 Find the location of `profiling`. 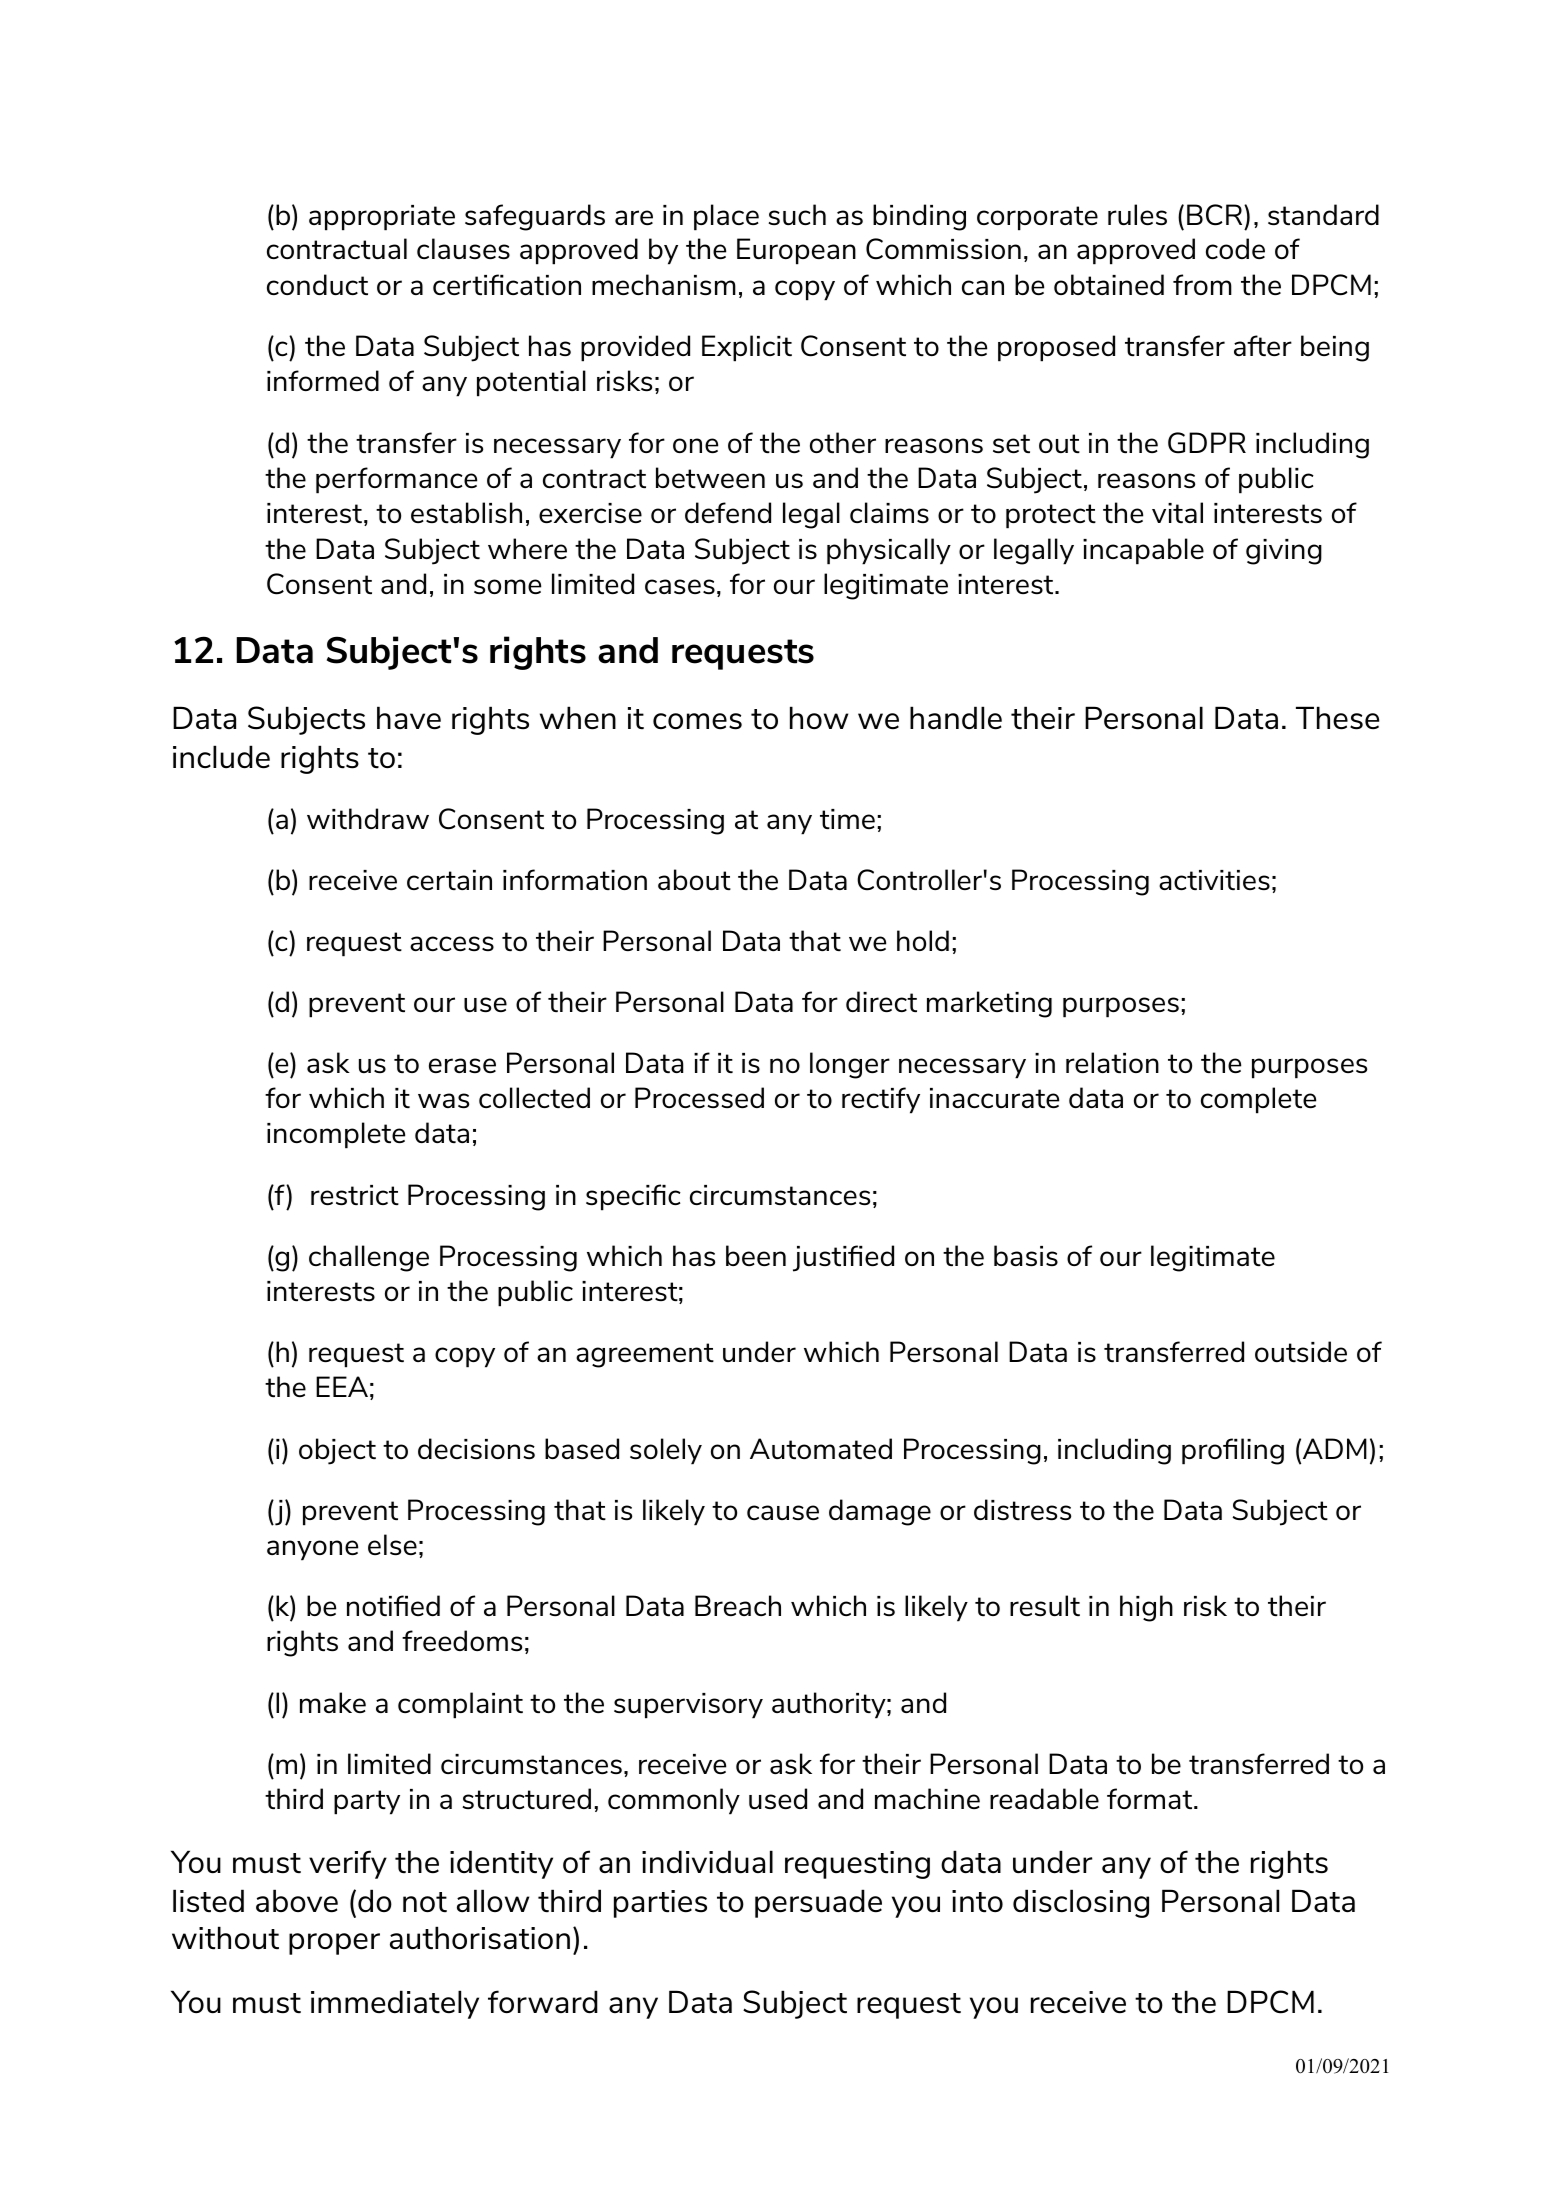

profiling is located at coordinates (1233, 1451).
